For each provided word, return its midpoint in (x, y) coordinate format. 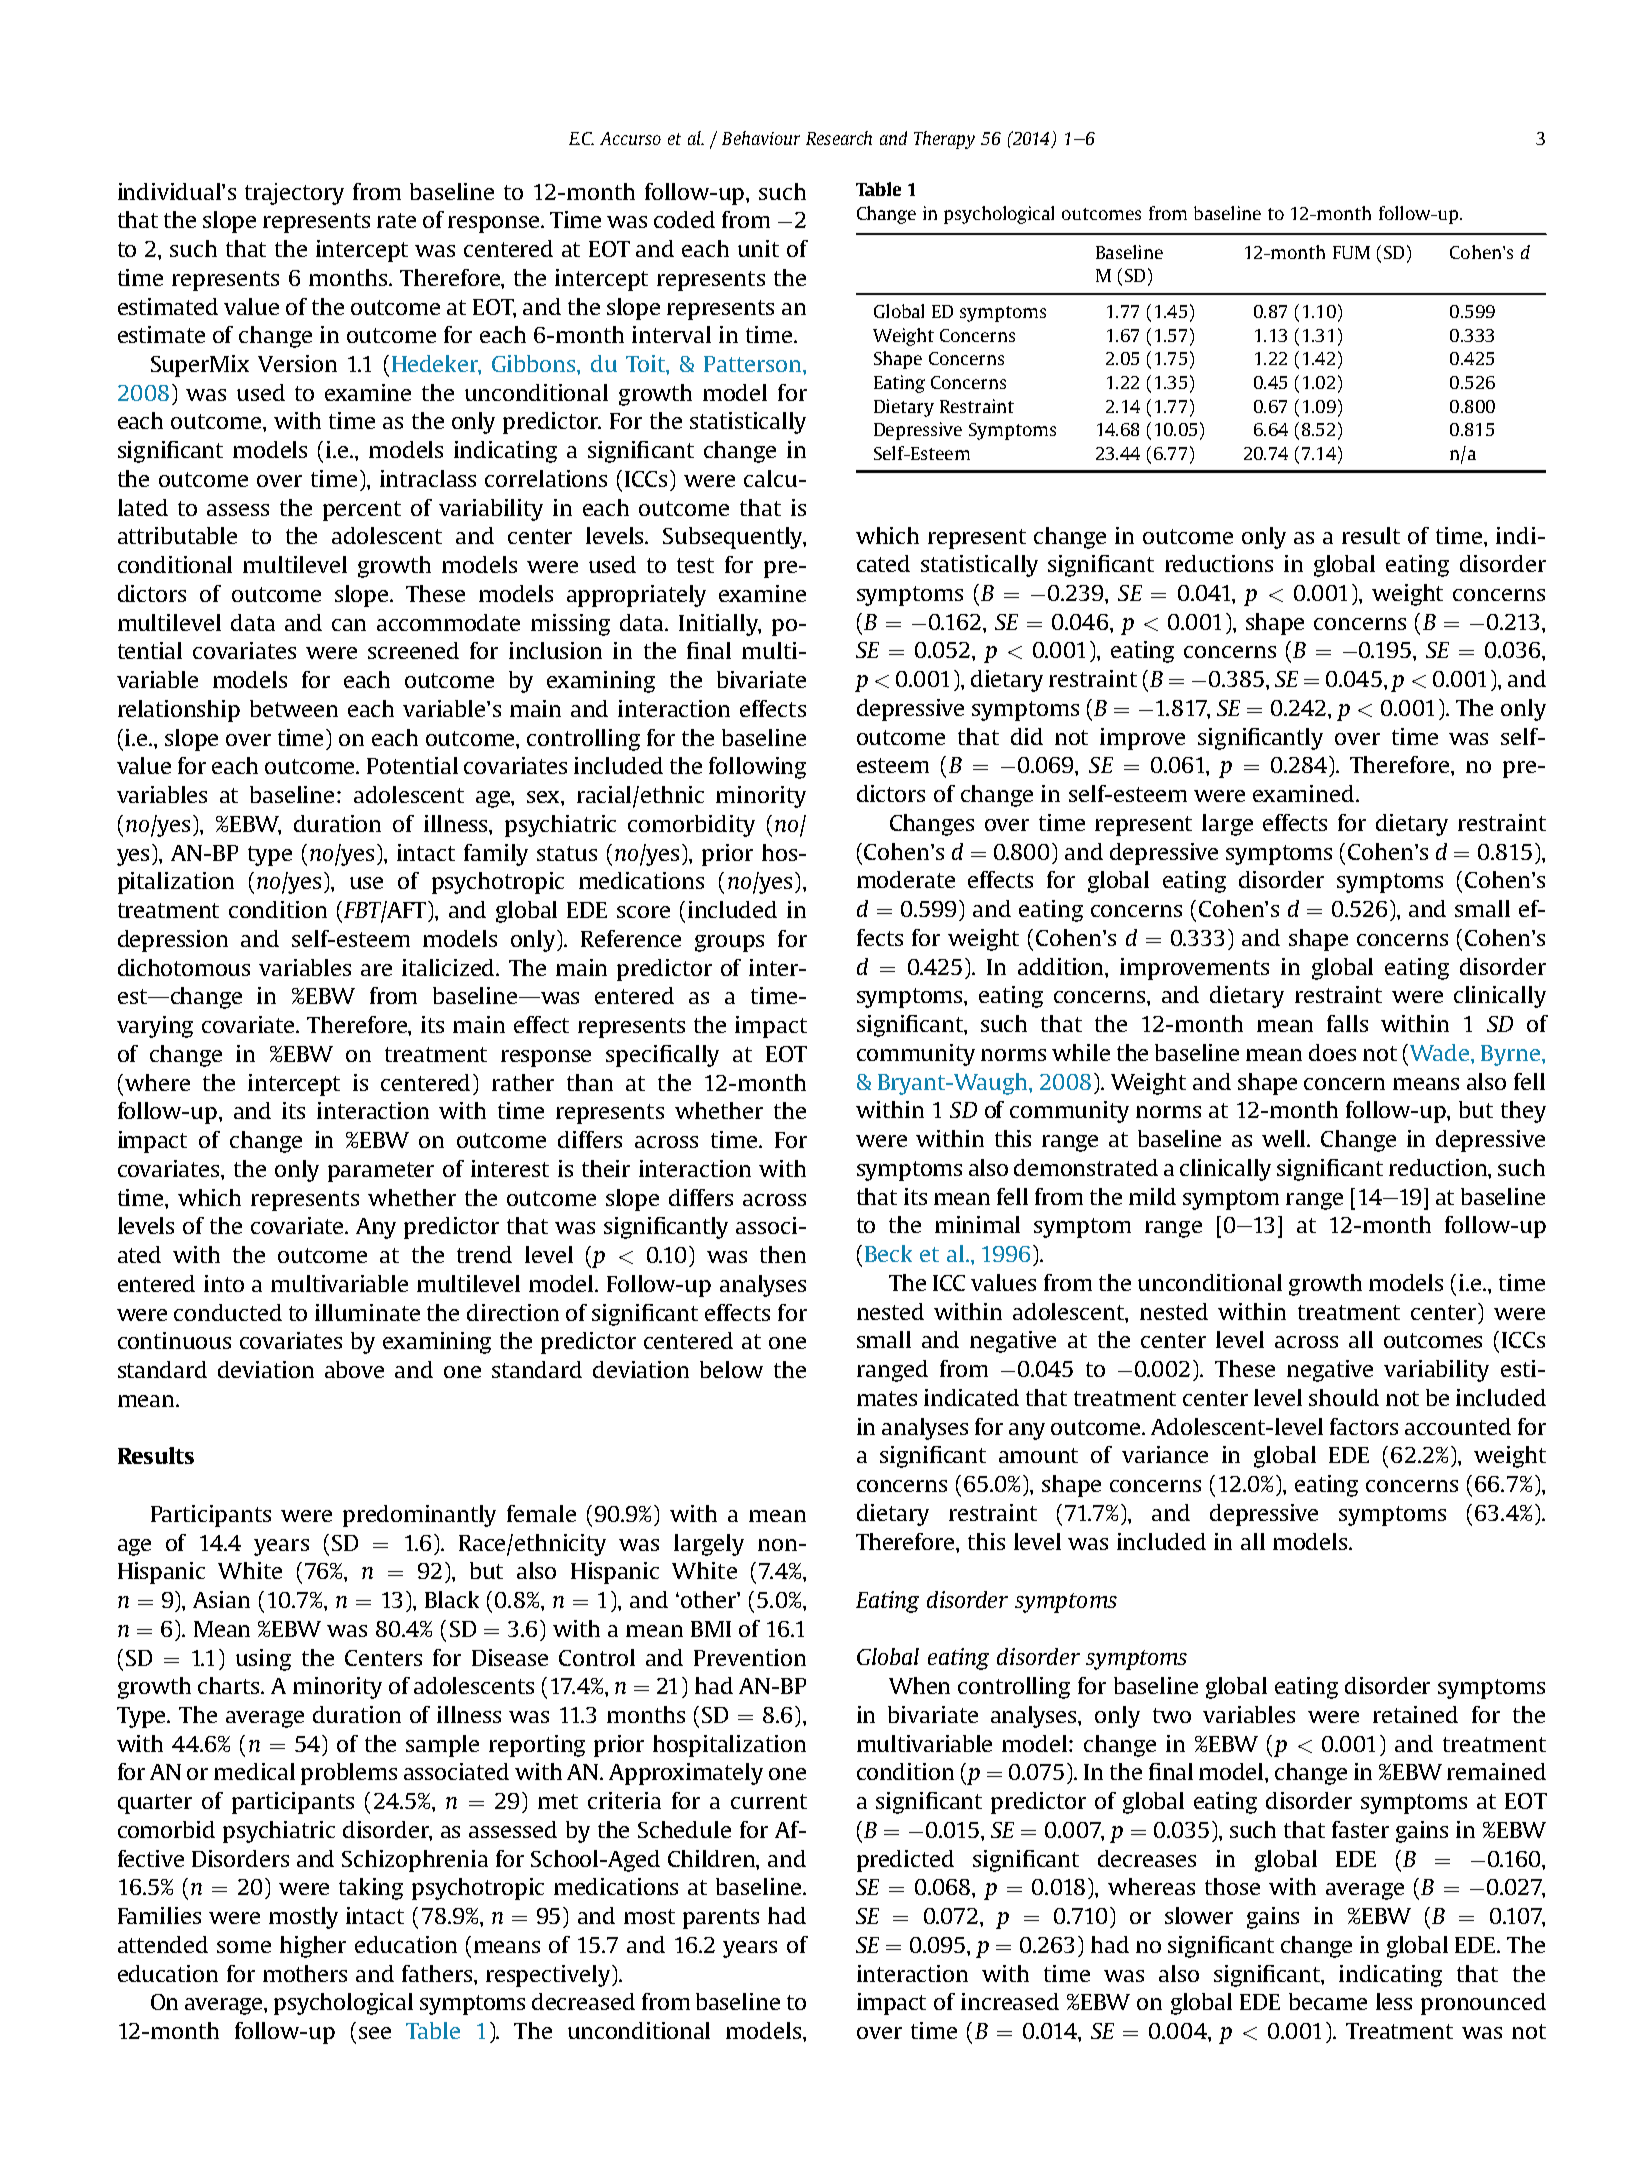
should (1344, 1397)
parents (721, 1919)
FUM (1351, 252)
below (731, 1369)
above (354, 1369)
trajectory (294, 194)
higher (313, 1947)
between (294, 708)
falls (1347, 1023)
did (1027, 736)
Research (839, 138)
